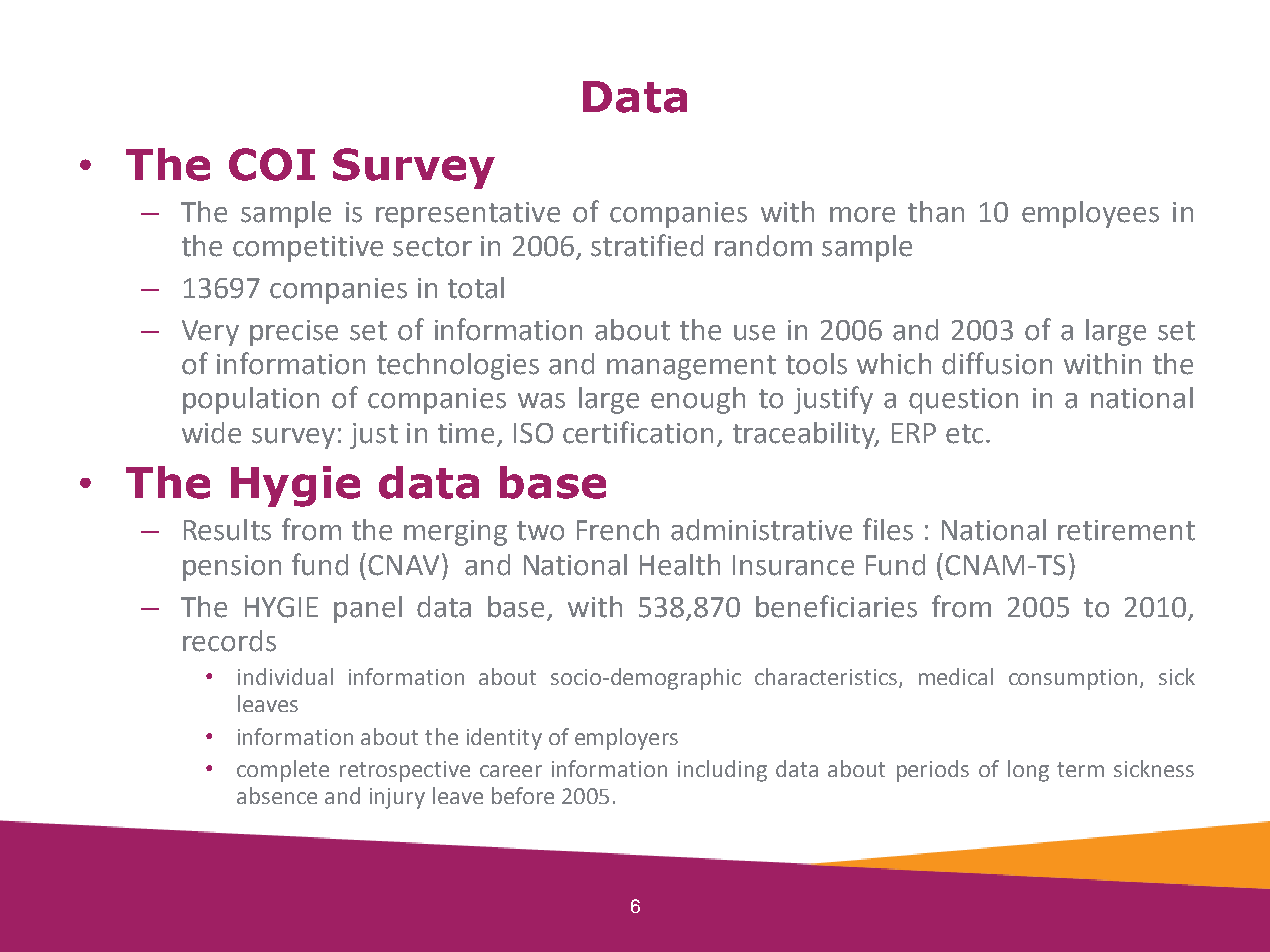 Image resolution: width=1270 pixels, height=952 pixels. Describe the element at coordinates (308, 249) in the screenshot. I see `competitive` at that location.
